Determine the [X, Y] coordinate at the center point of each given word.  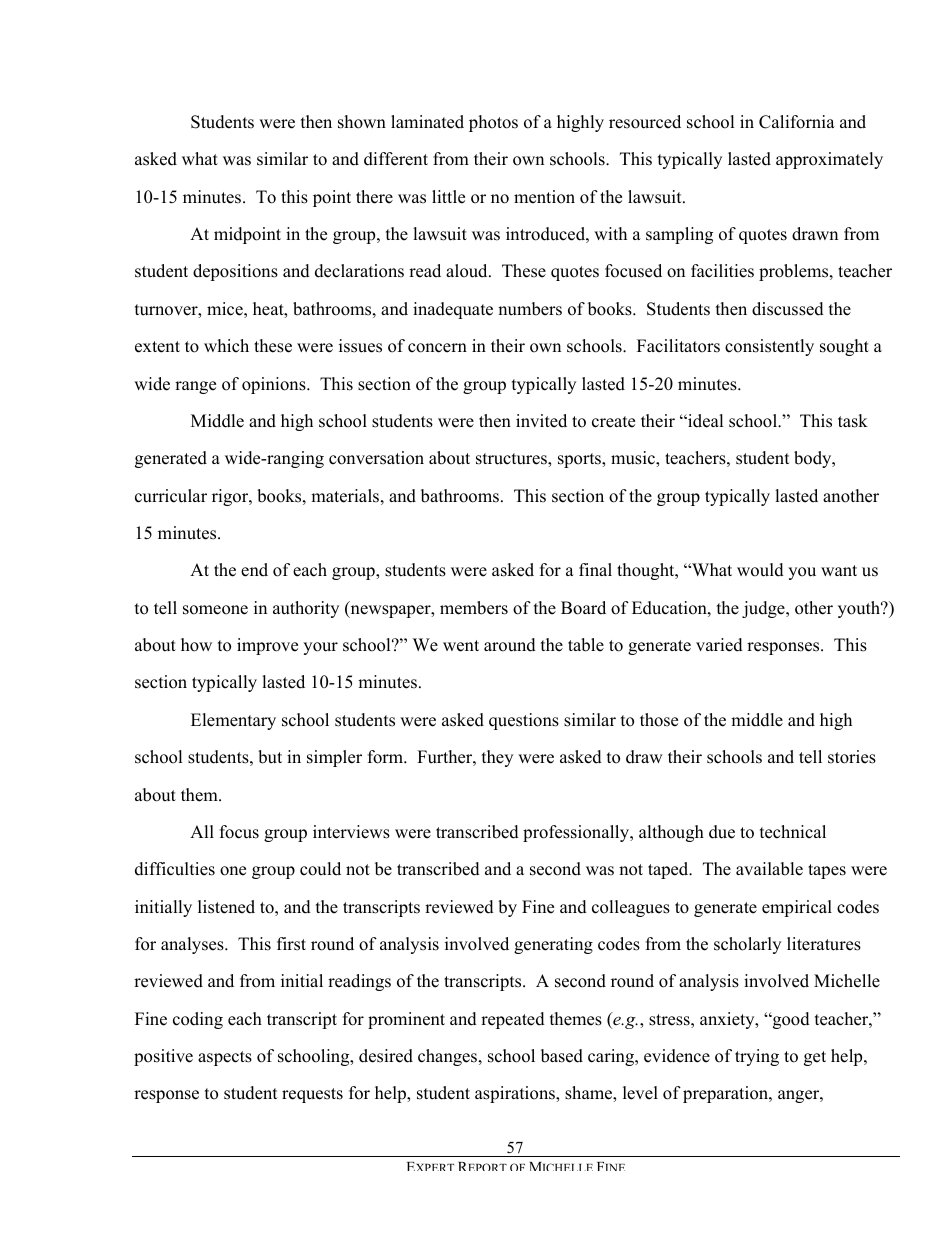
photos [493, 123]
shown [362, 122]
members [474, 608]
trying [757, 1057]
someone [215, 610]
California [797, 122]
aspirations [516, 1094]
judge [764, 609]
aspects [225, 1058]
